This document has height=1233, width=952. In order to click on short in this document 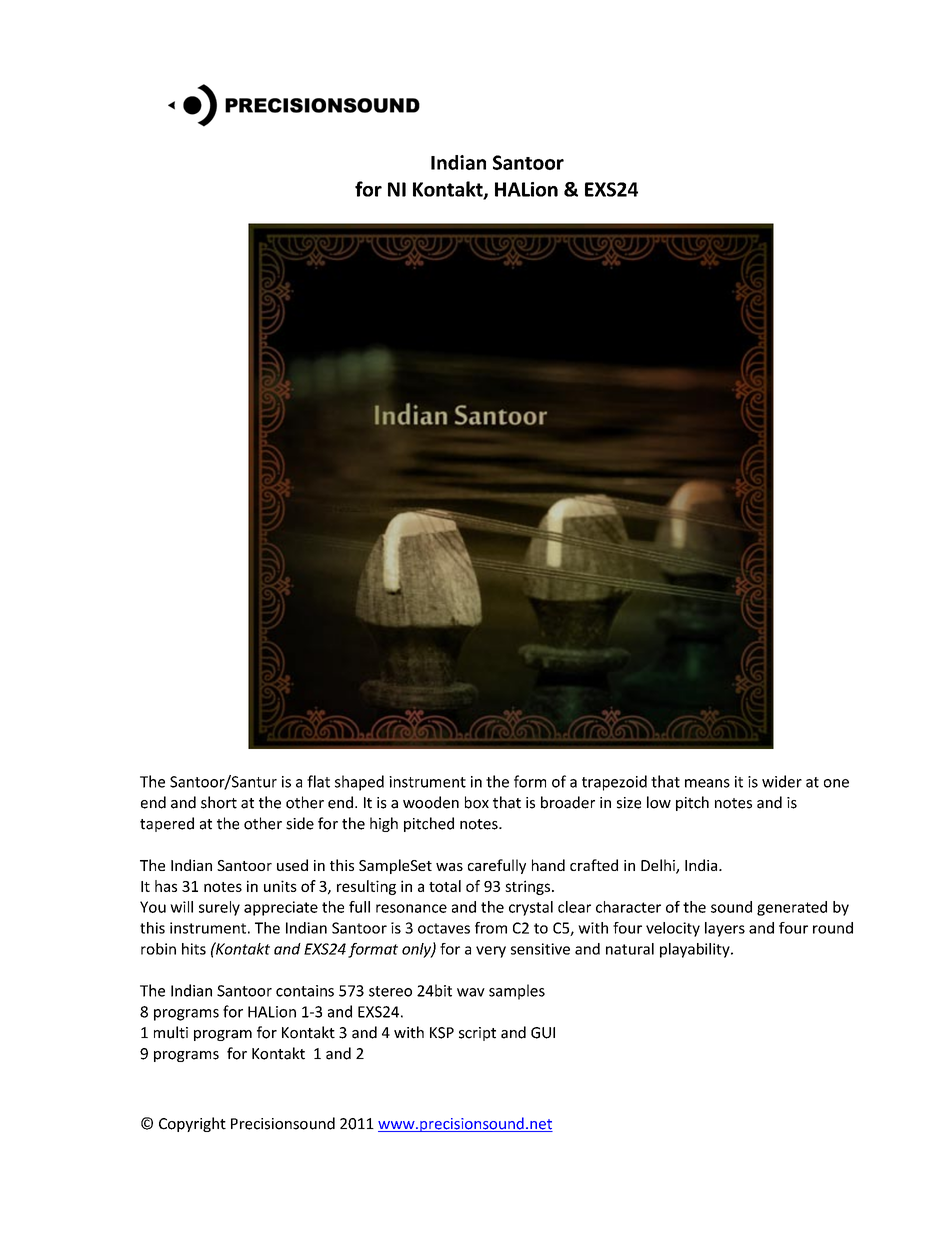, I will do `click(219, 802)`.
